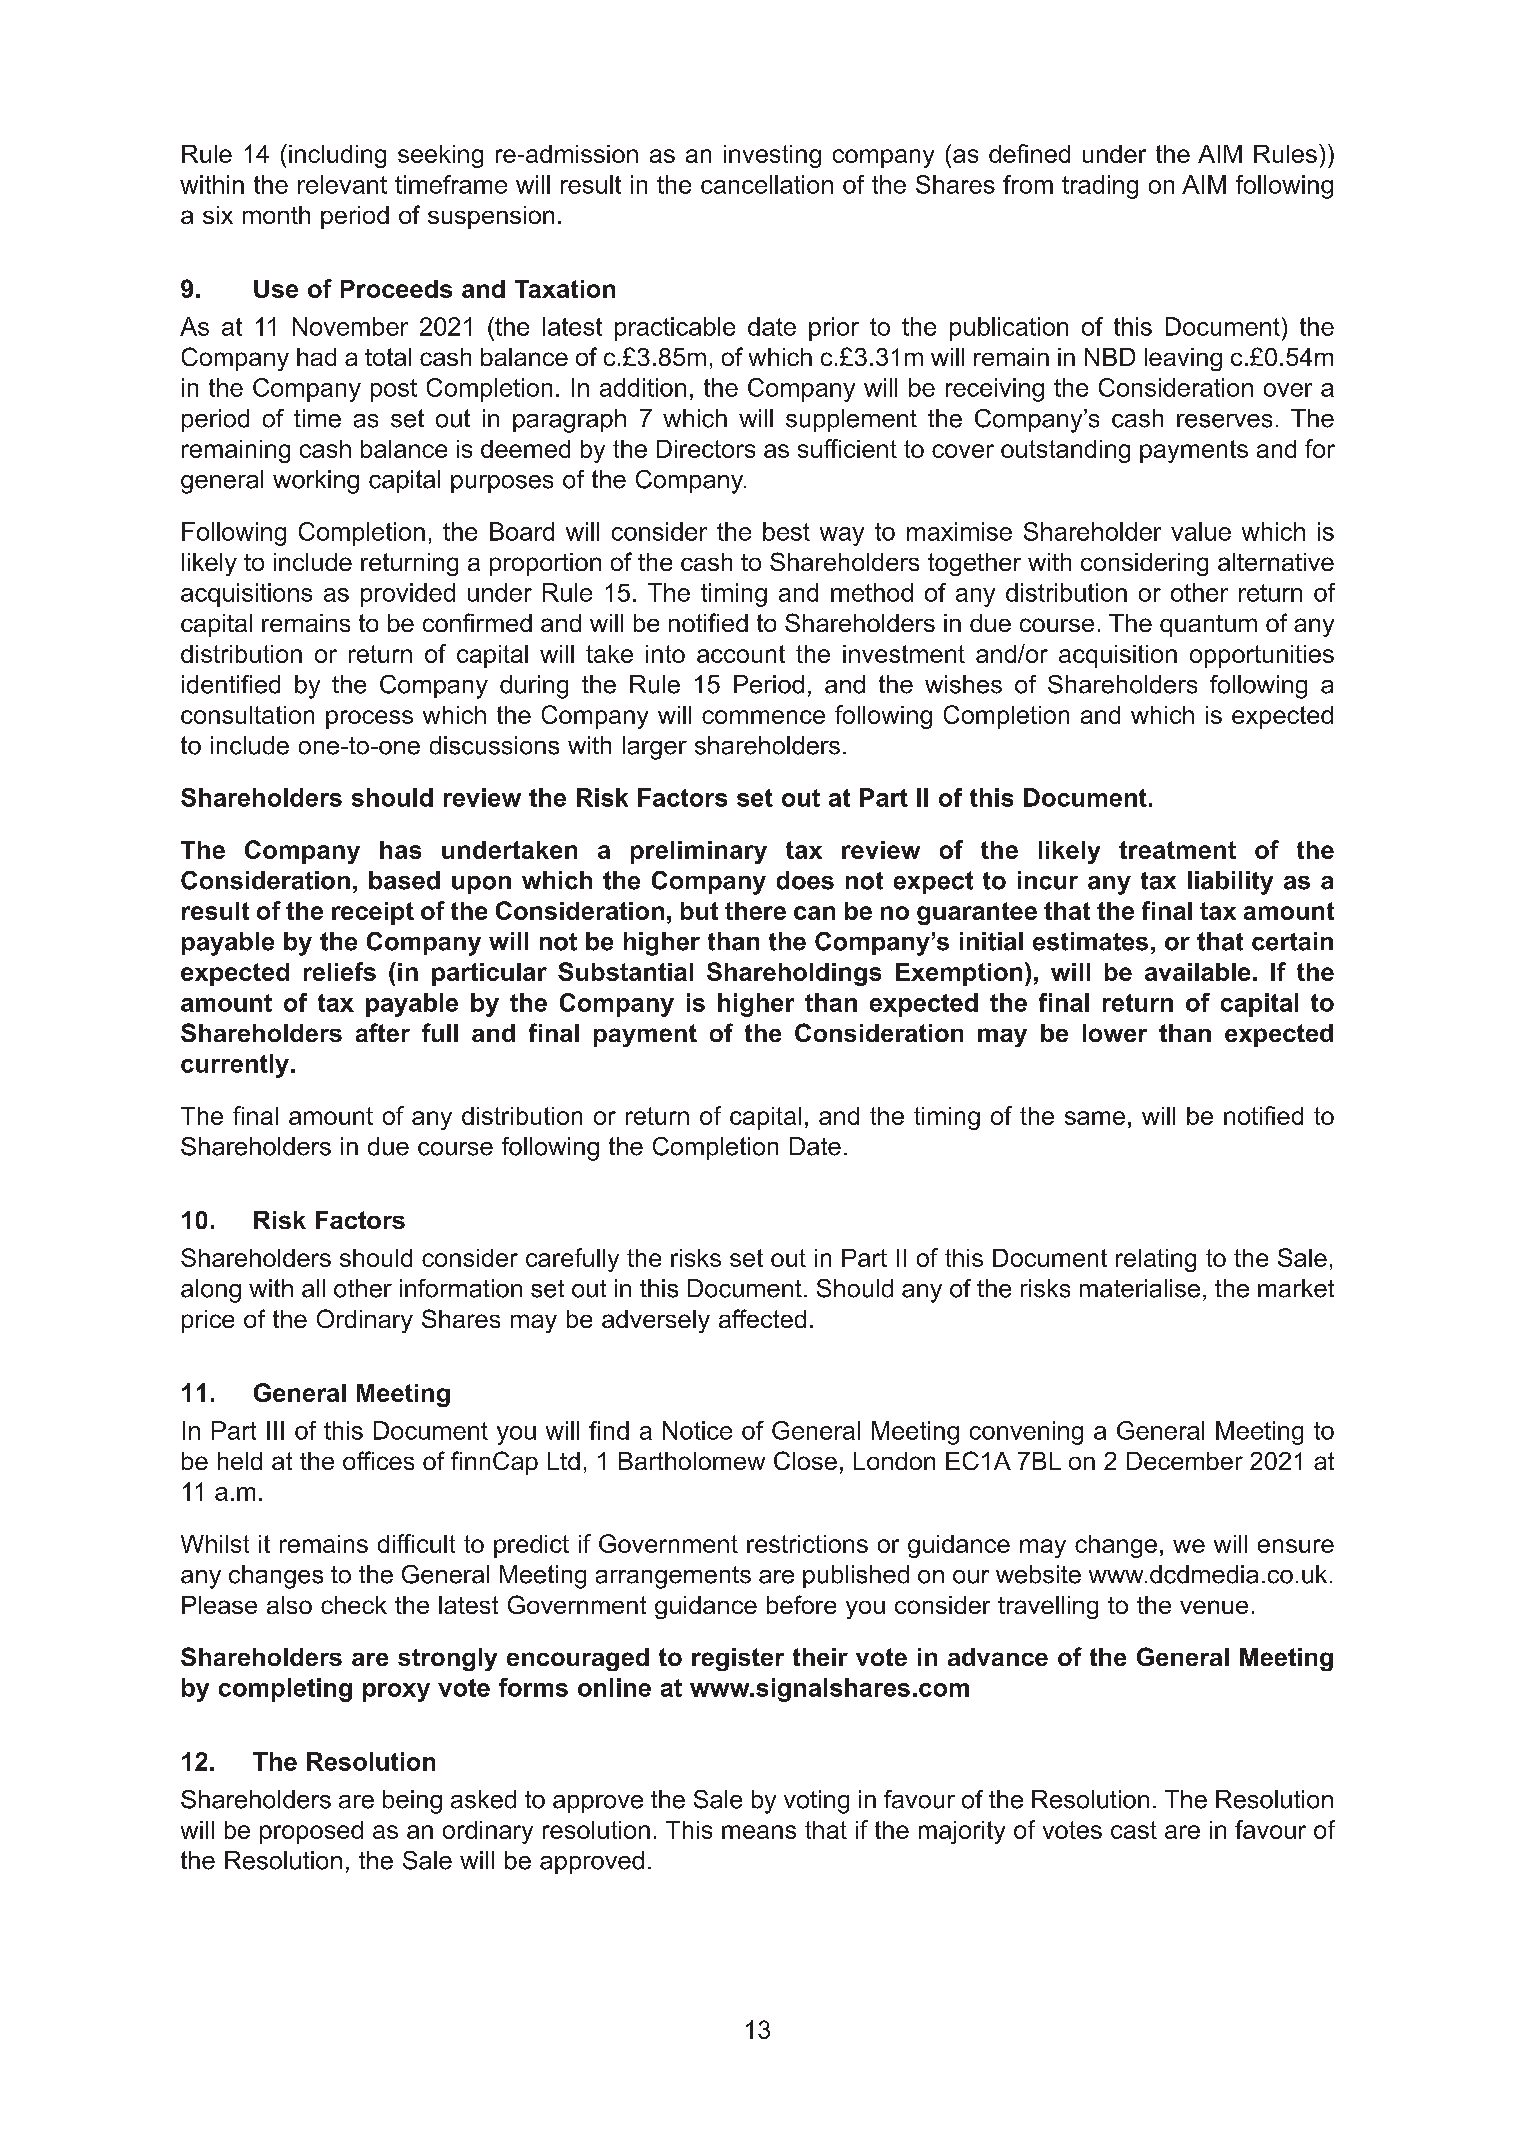 Image resolution: width=1515 pixels, height=2143 pixels. What do you see at coordinates (759, 1832) in the screenshot?
I see `means` at bounding box center [759, 1832].
